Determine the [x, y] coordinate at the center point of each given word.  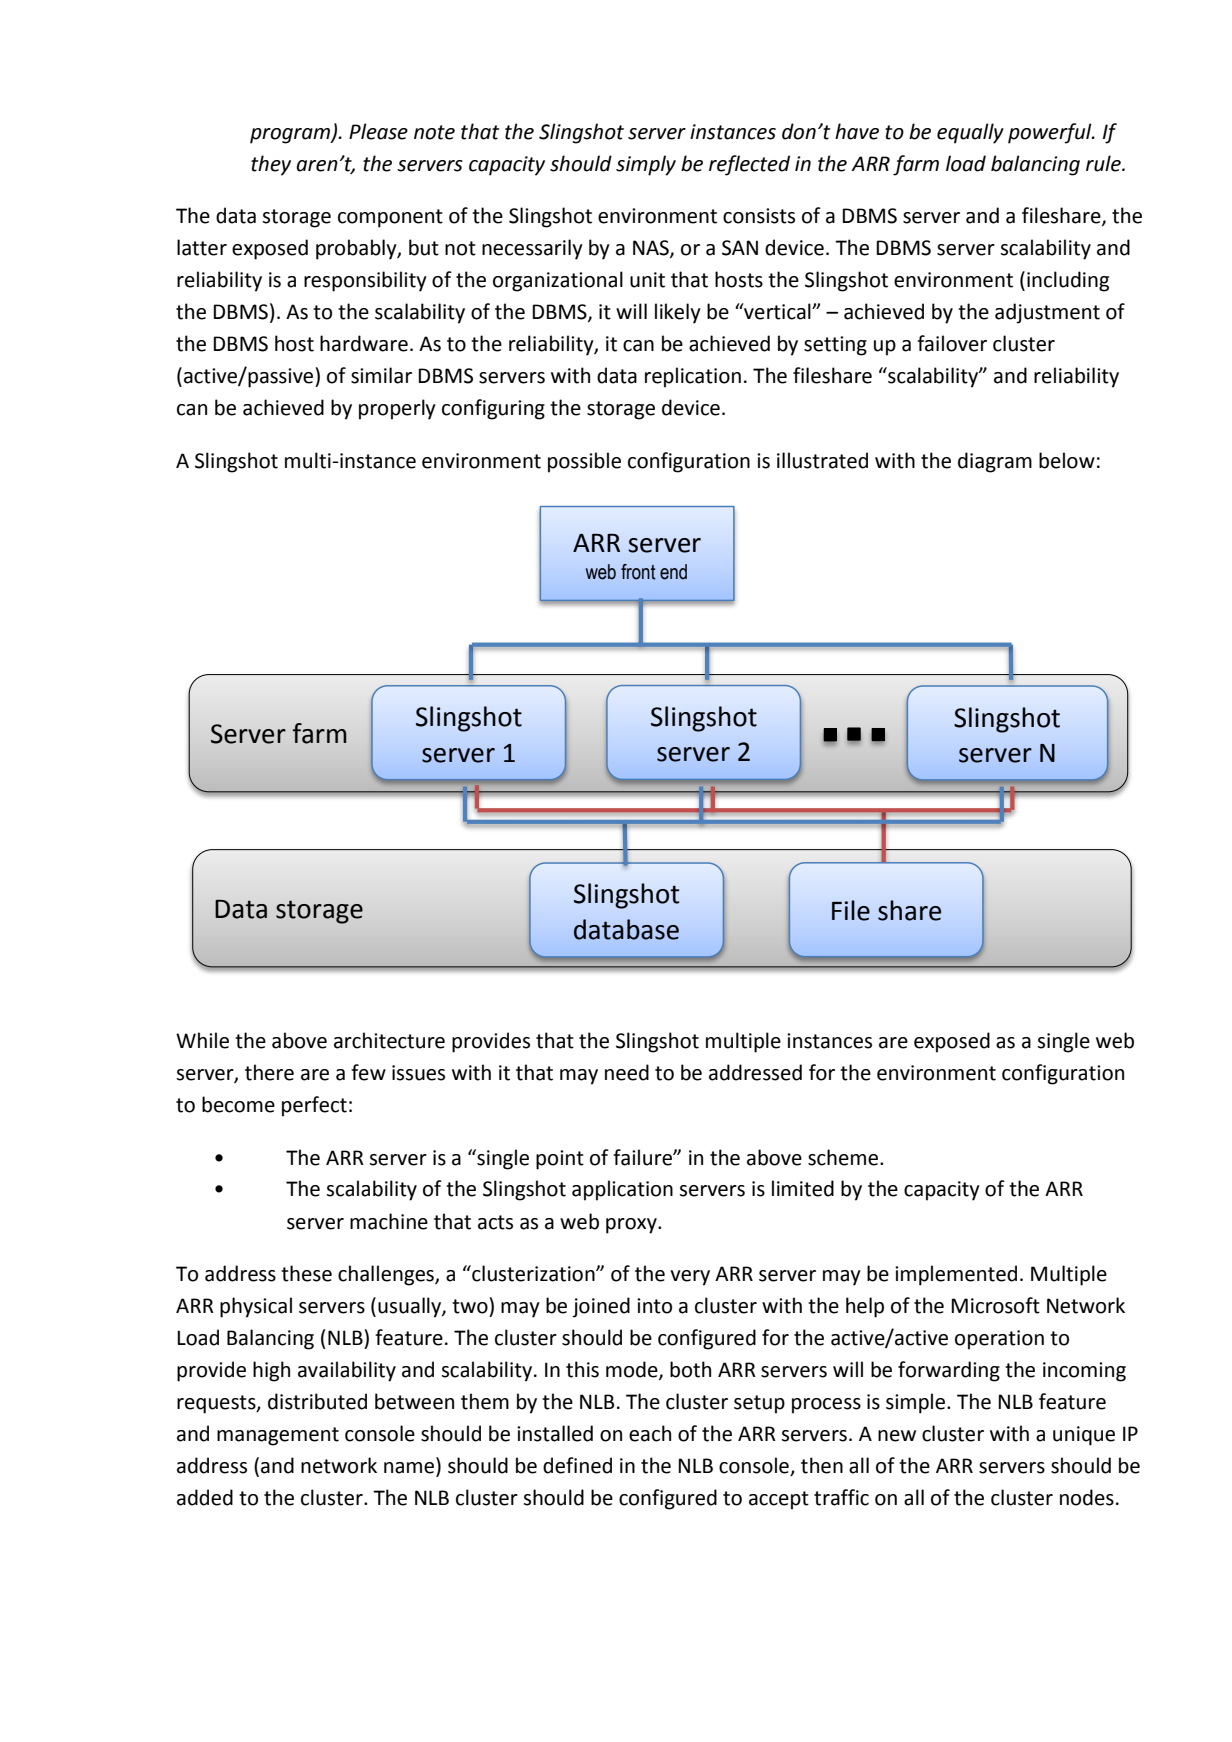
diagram [995, 462]
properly [397, 409]
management [278, 1436]
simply [646, 165]
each [650, 1433]
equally [970, 133]
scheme [843, 1157]
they [271, 165]
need [627, 1072]
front [638, 572]
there [269, 1072]
